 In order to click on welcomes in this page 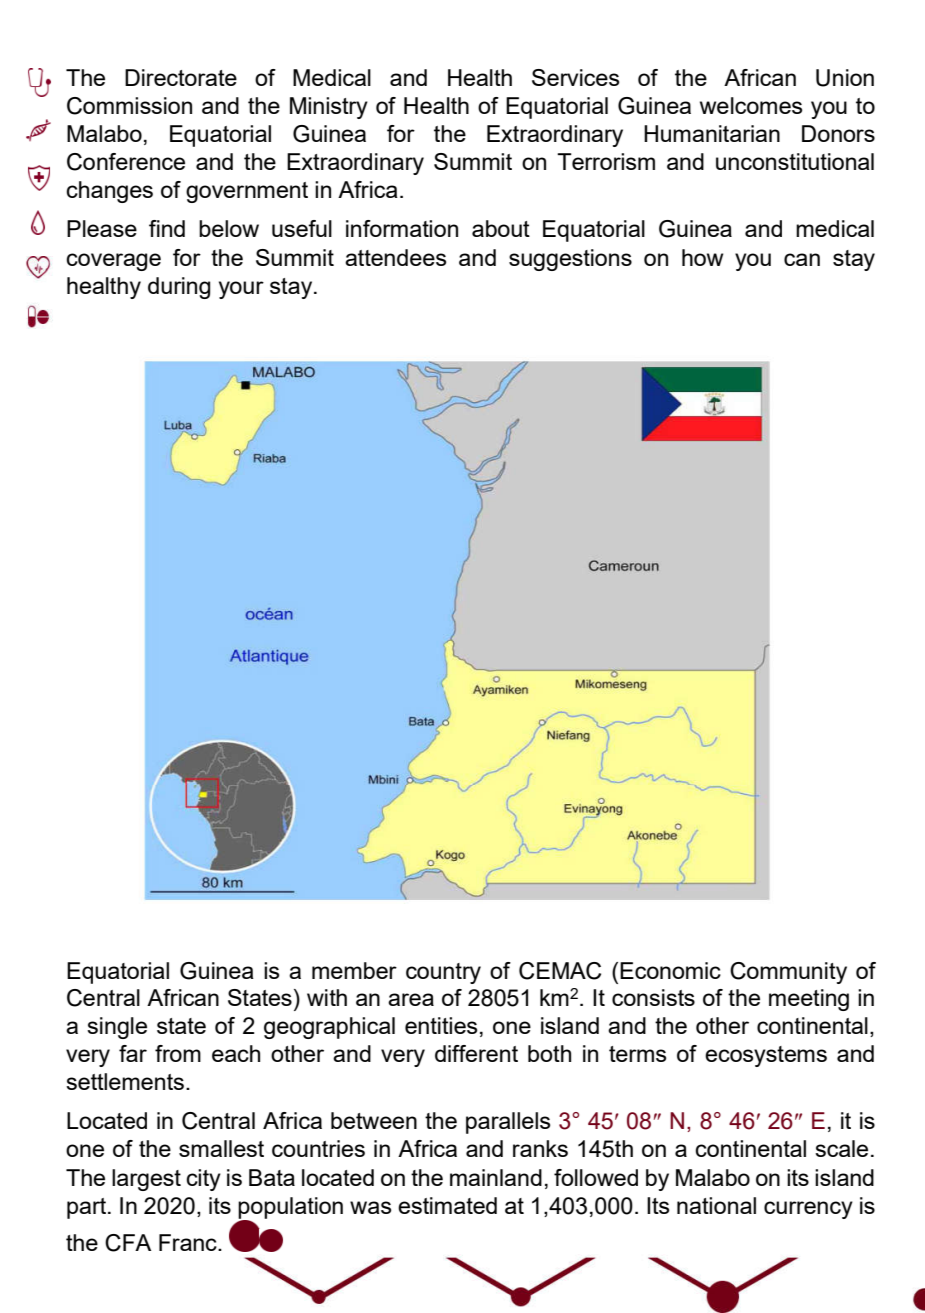, I will do `click(751, 105)`.
